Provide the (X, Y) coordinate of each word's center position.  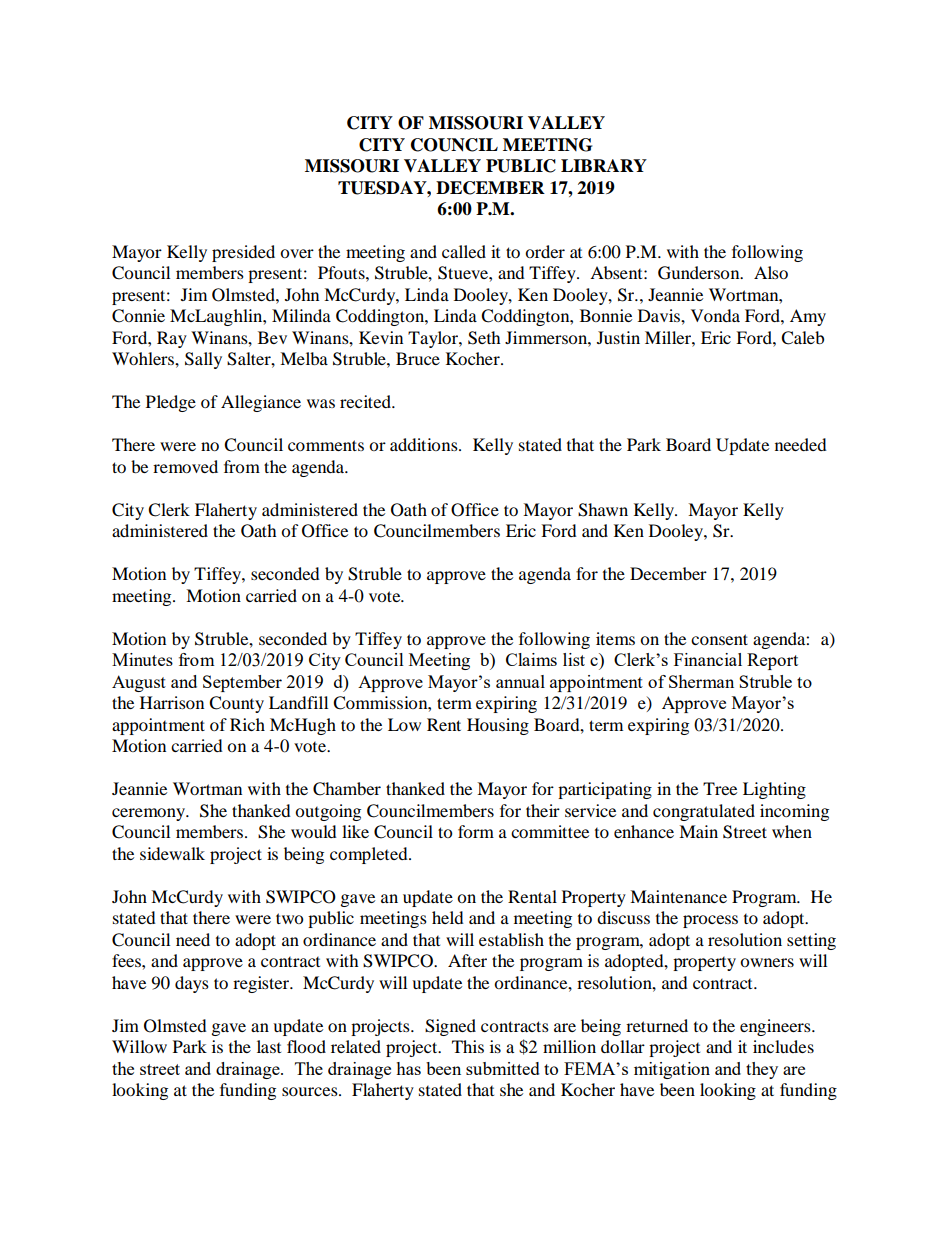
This (468, 1046)
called (464, 251)
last (269, 1046)
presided (243, 253)
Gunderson (700, 273)
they (762, 1070)
